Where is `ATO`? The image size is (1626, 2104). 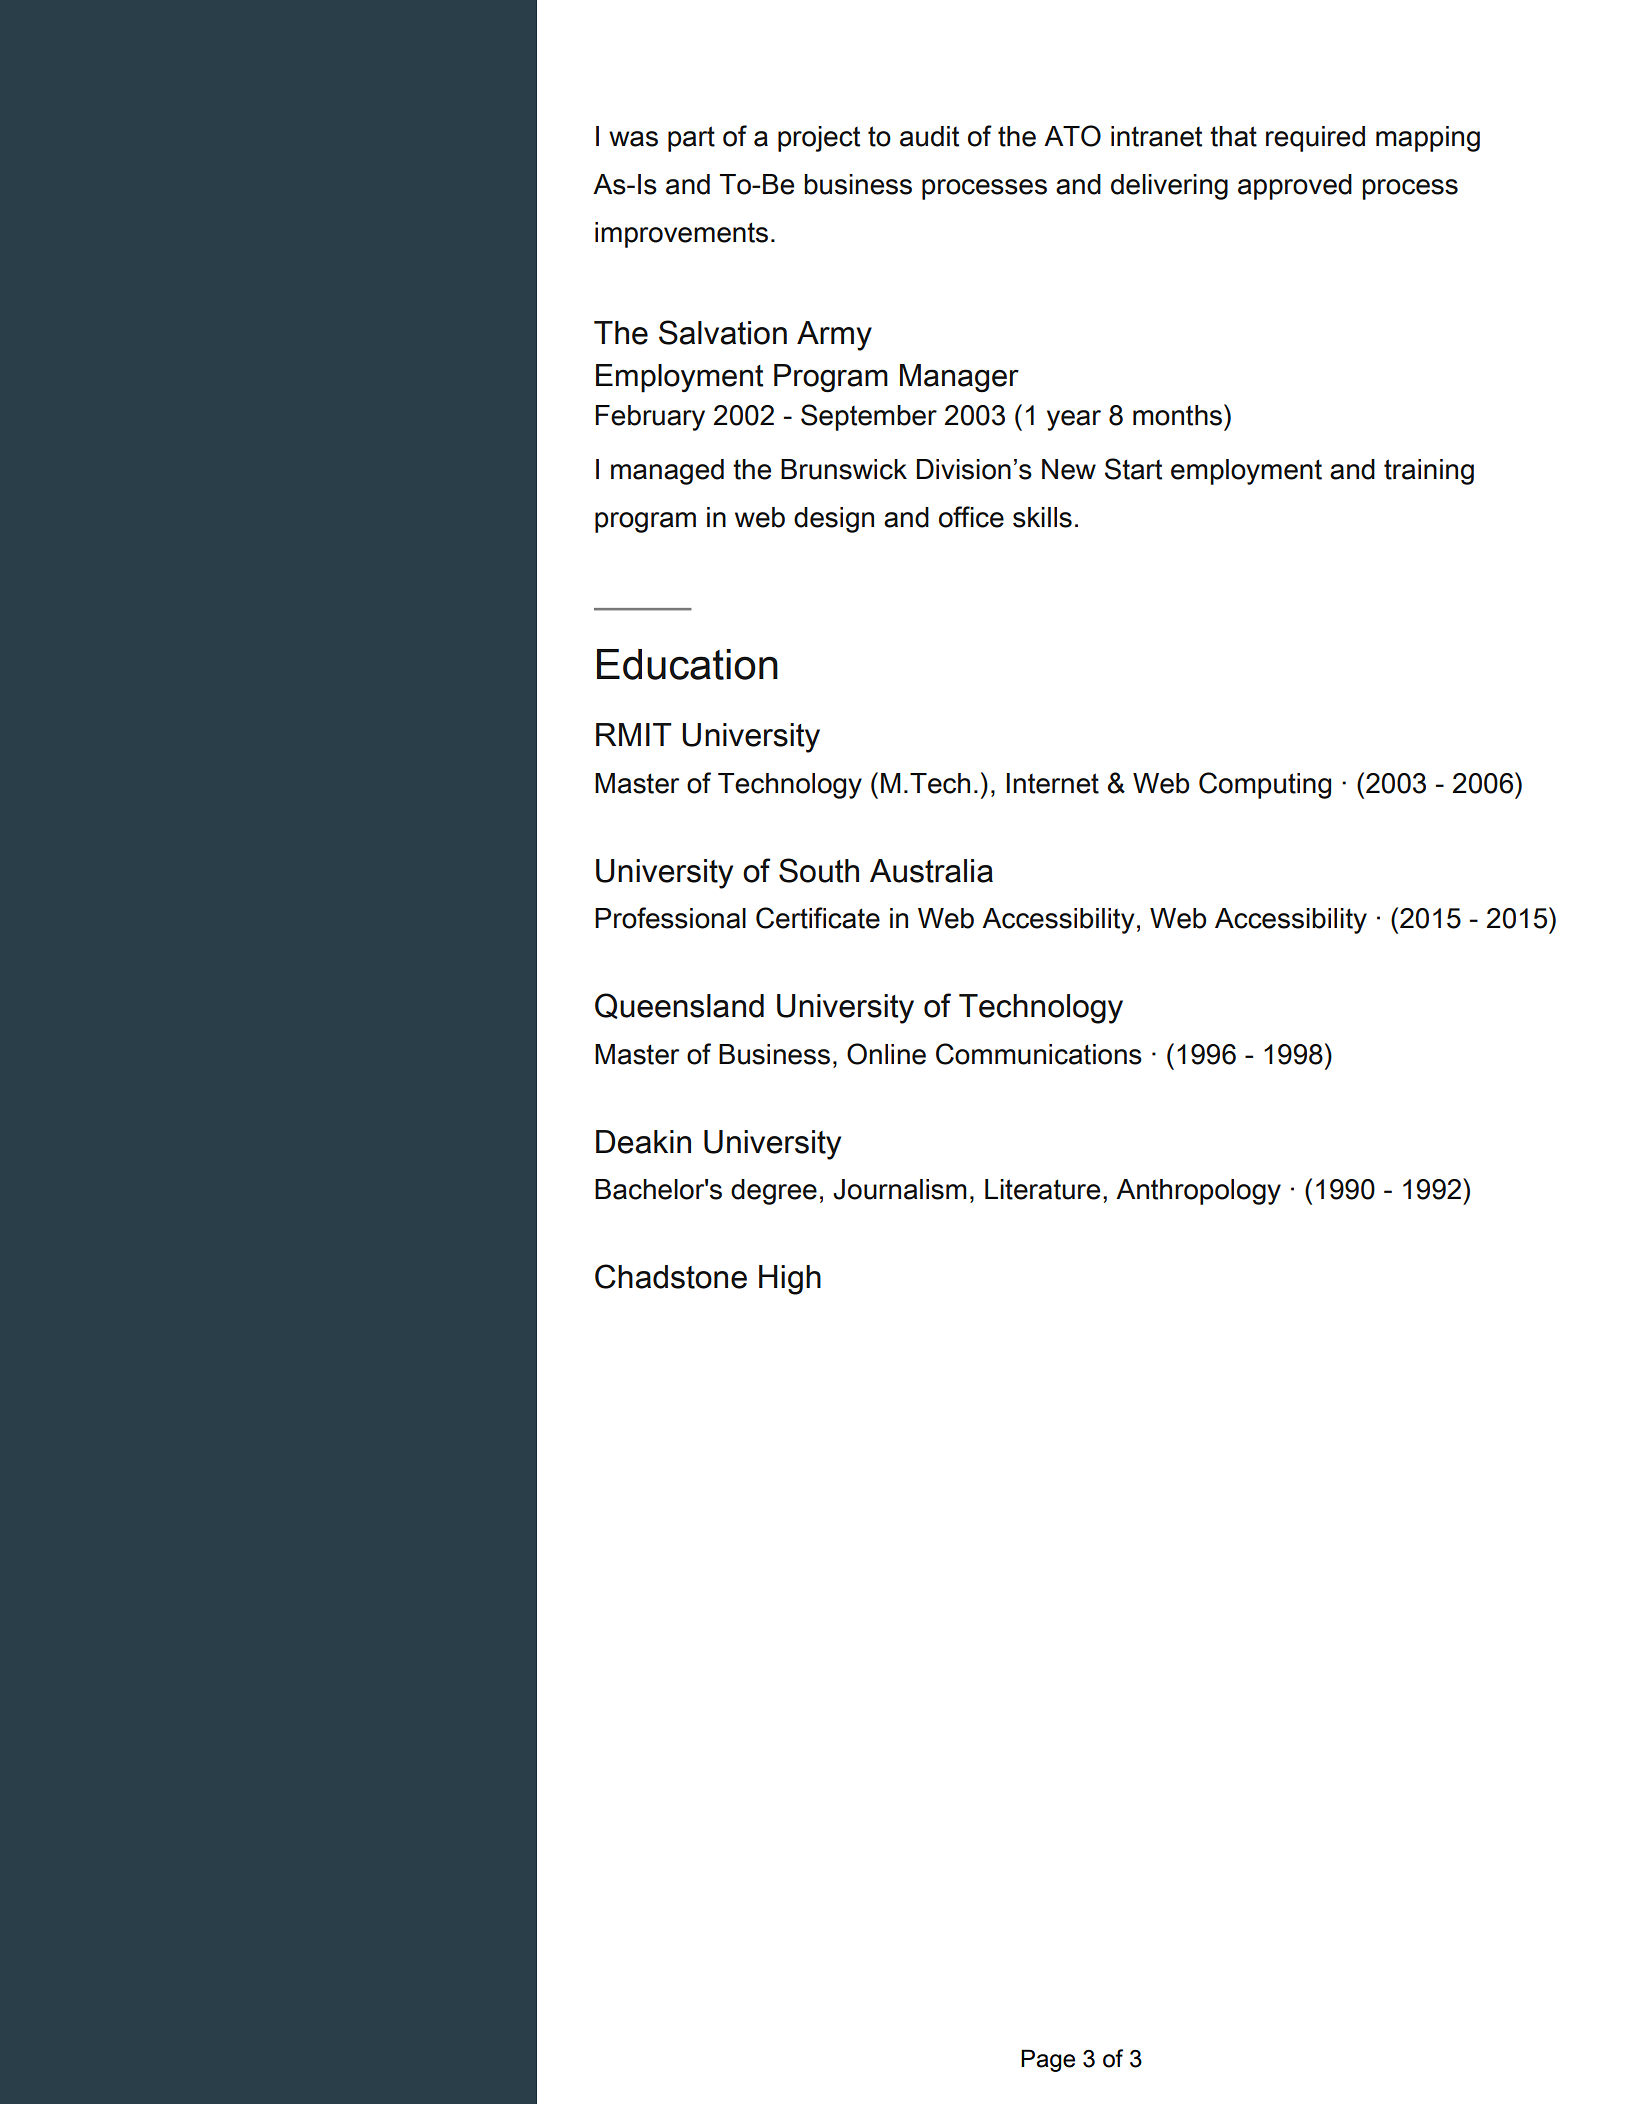
ATO is located at coordinates (1072, 136).
